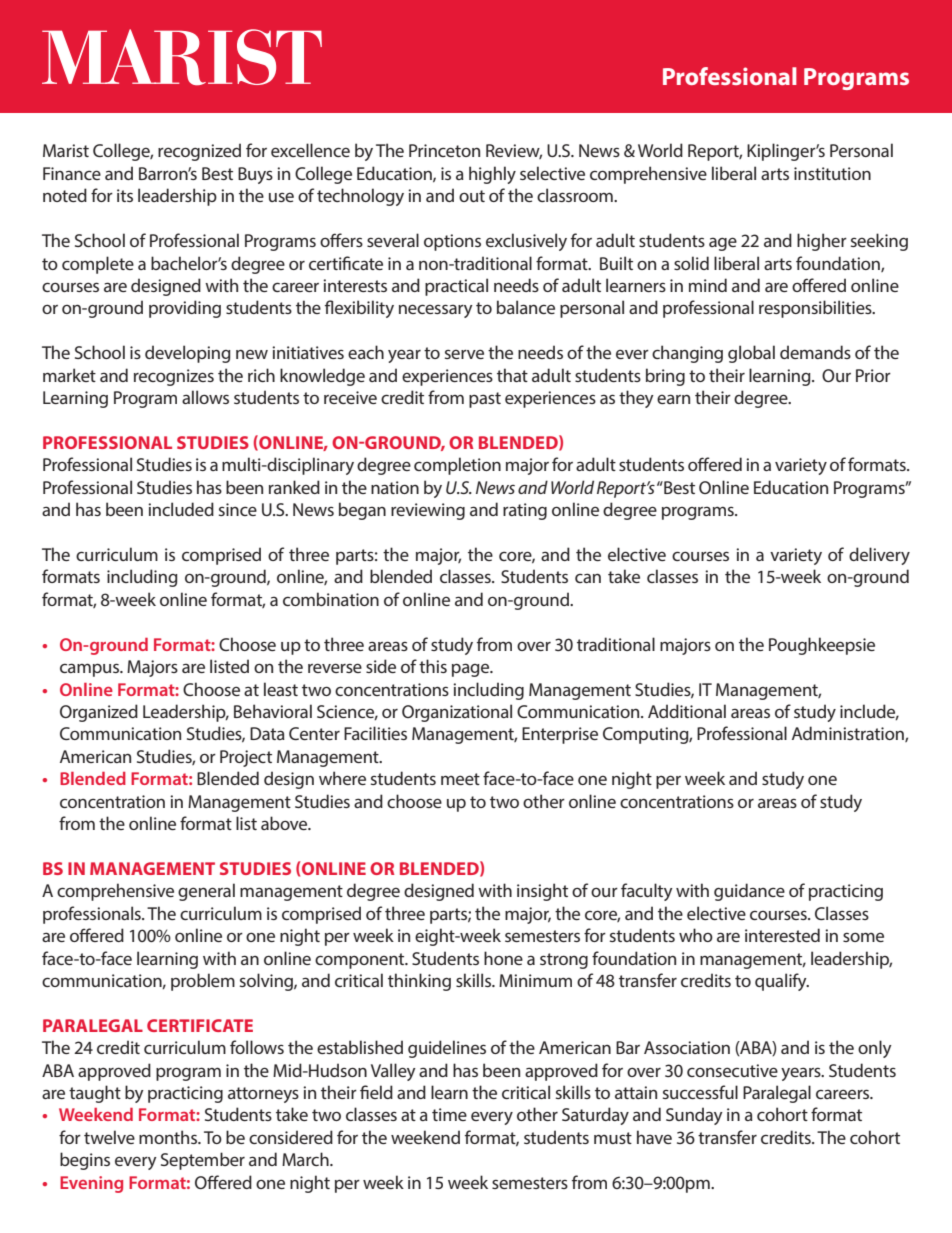  What do you see at coordinates (492, 175) in the page?
I see `highly` at bounding box center [492, 175].
